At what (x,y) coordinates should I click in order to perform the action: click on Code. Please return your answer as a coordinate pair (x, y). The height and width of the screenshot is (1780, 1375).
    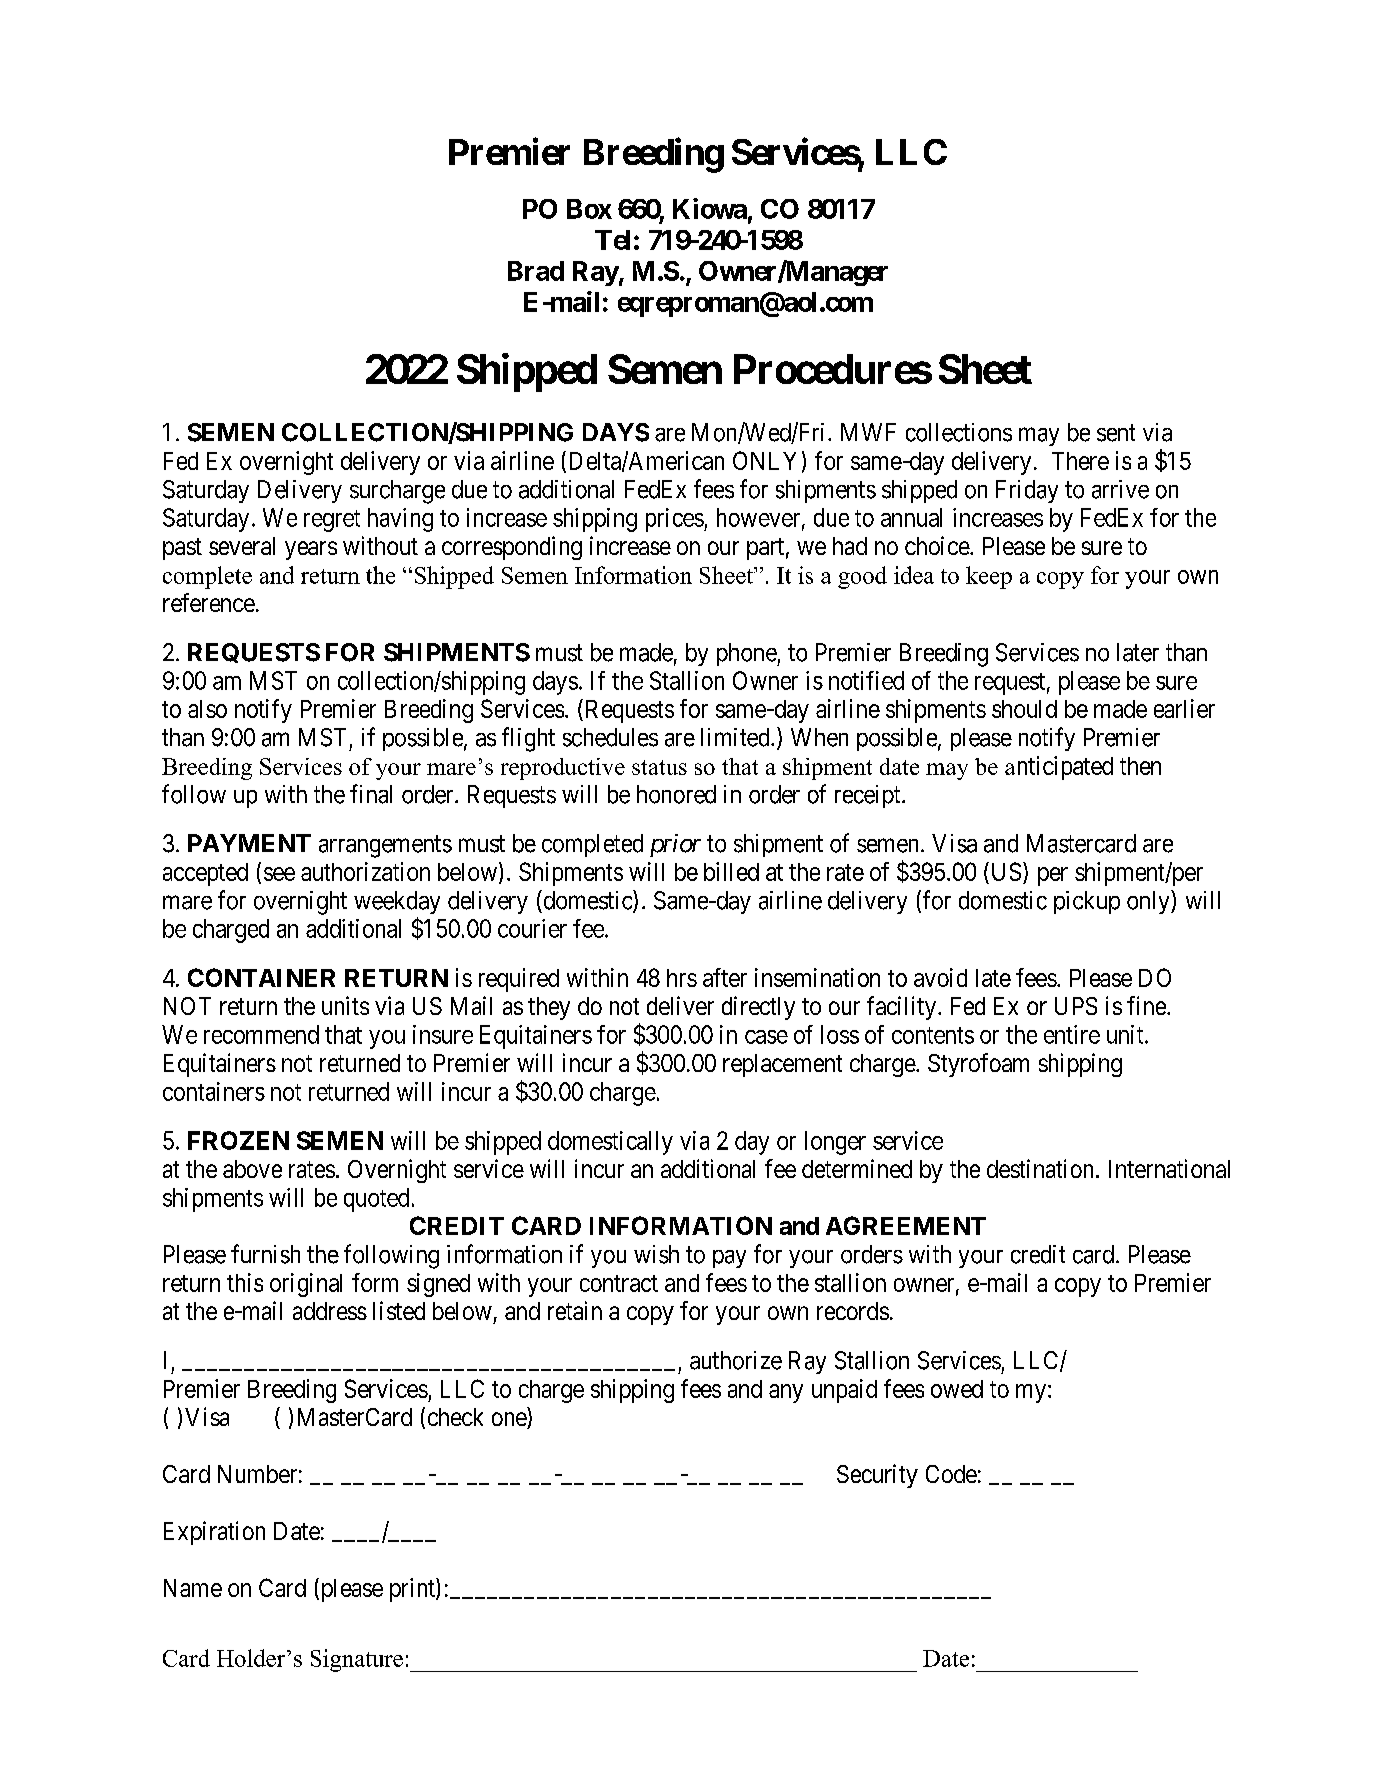
    Looking at the image, I should click on (951, 1474).
